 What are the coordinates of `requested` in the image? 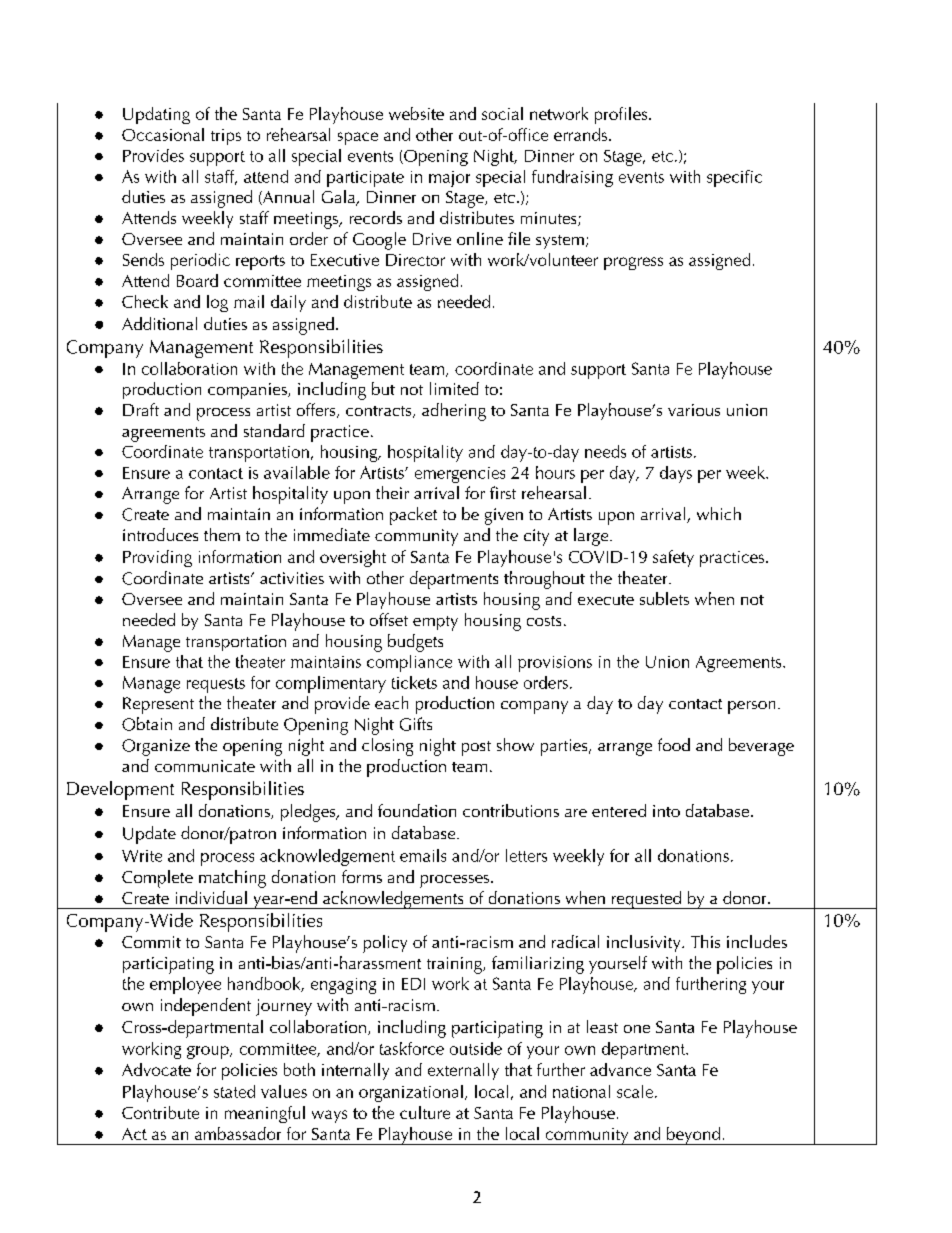 It's located at (646, 900).
